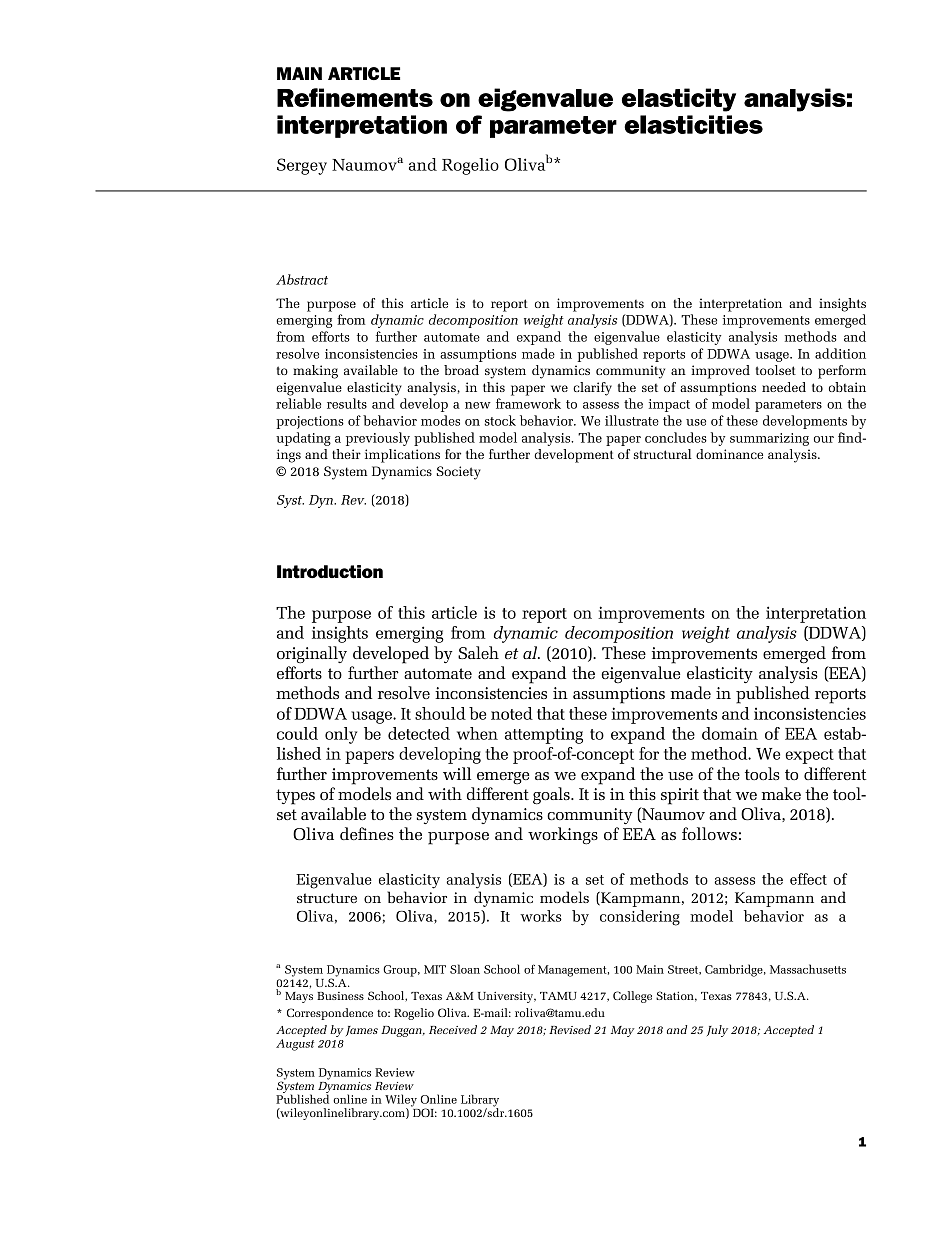 The image size is (952, 1238). Describe the element at coordinates (693, 124) in the screenshot. I see `elasticities` at that location.
